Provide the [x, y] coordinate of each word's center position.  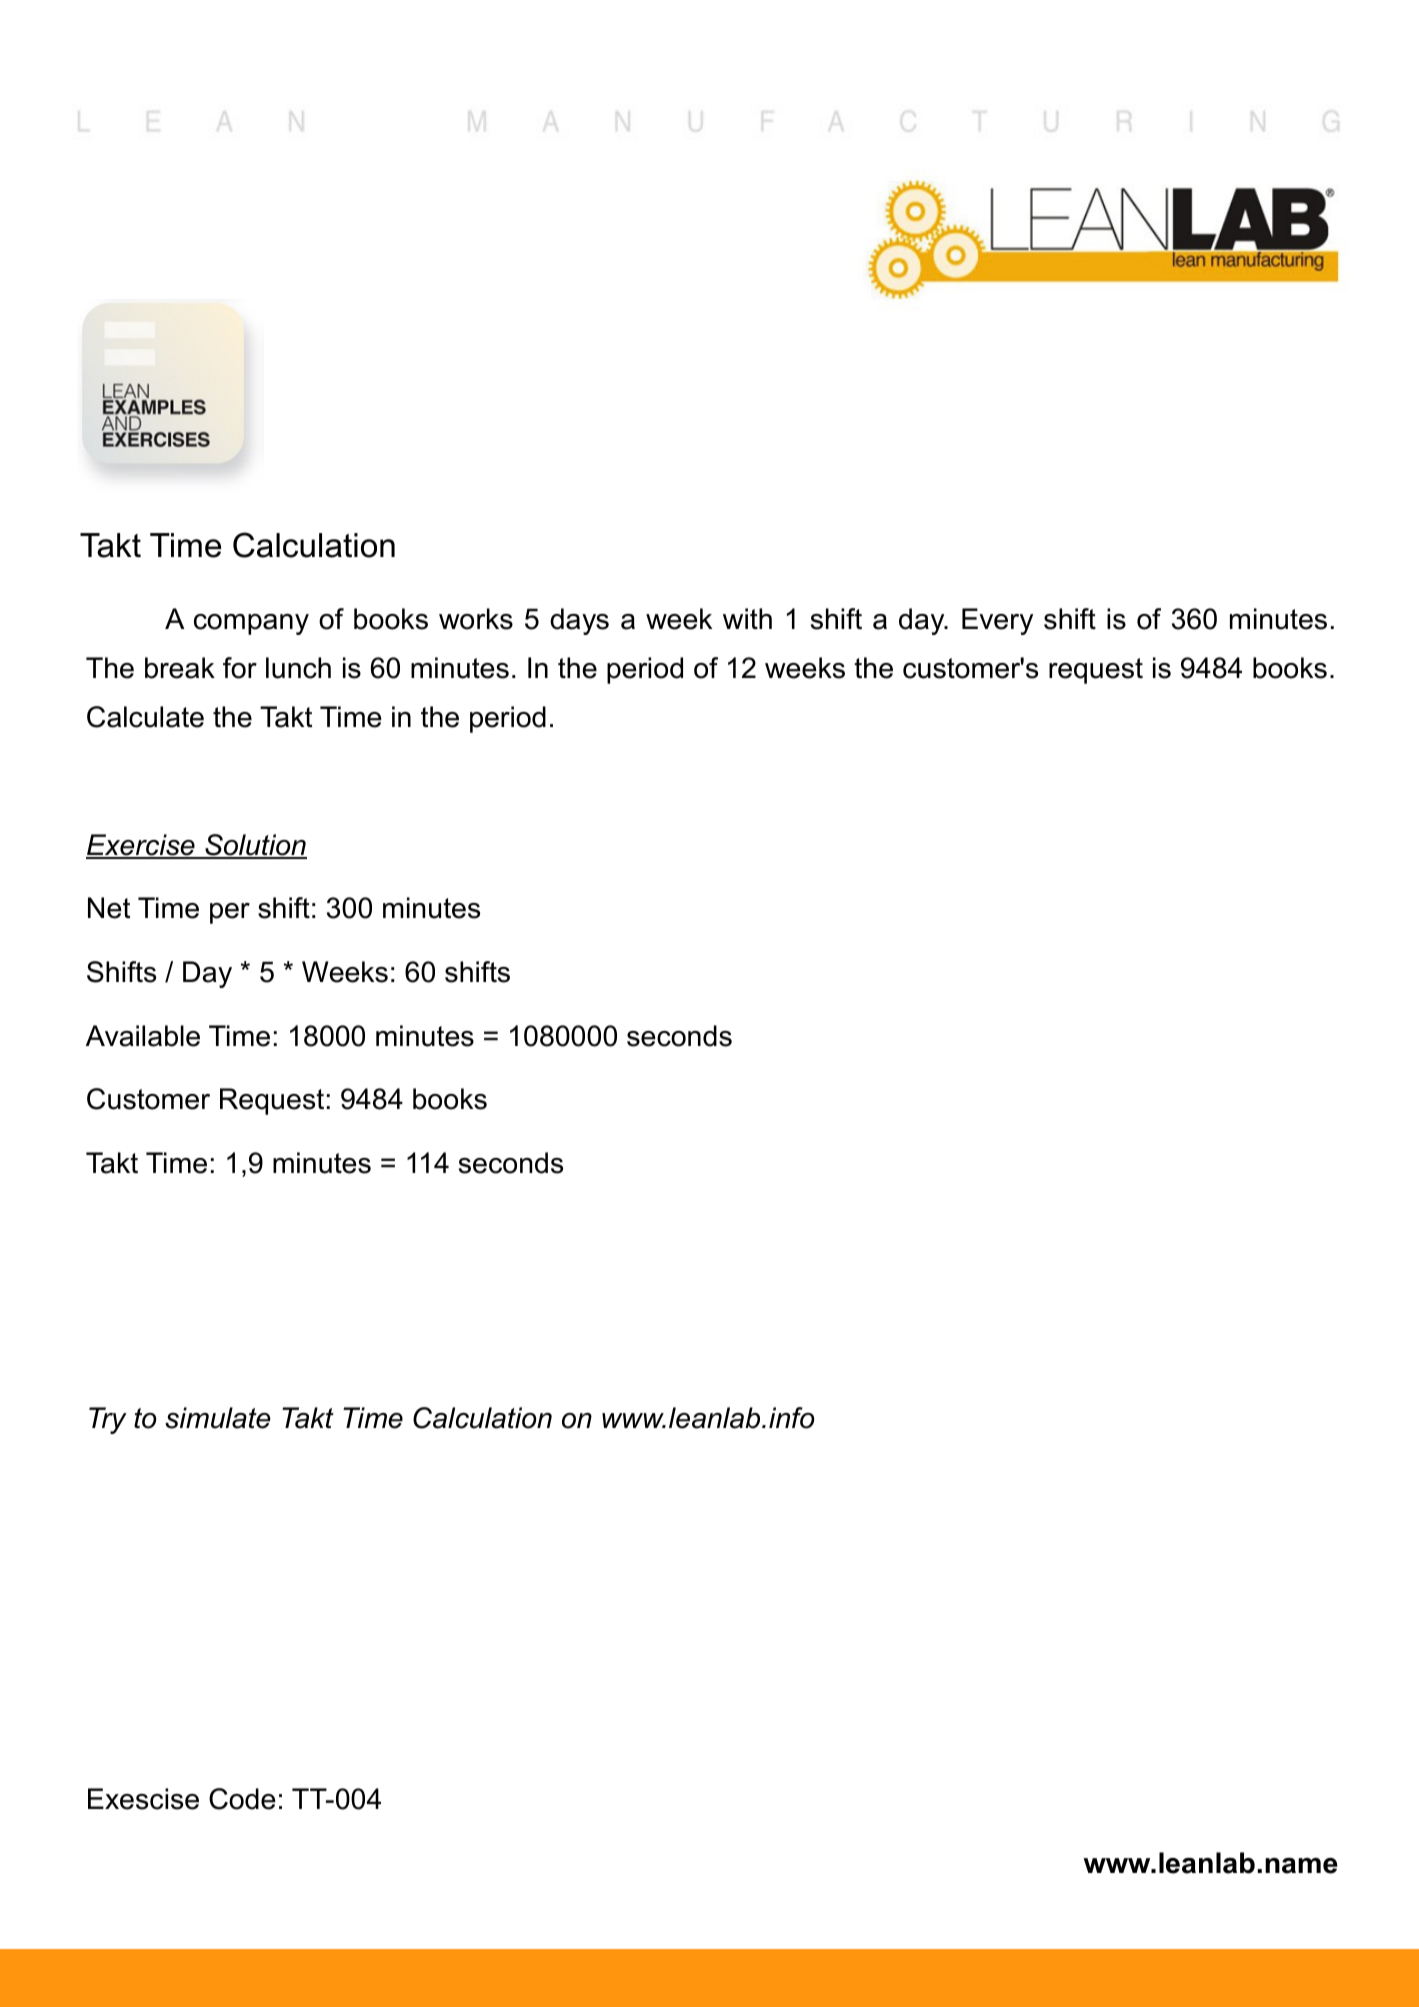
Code [242, 1799]
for [240, 668]
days [579, 621]
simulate [217, 1418]
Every [997, 621]
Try [108, 1420]
